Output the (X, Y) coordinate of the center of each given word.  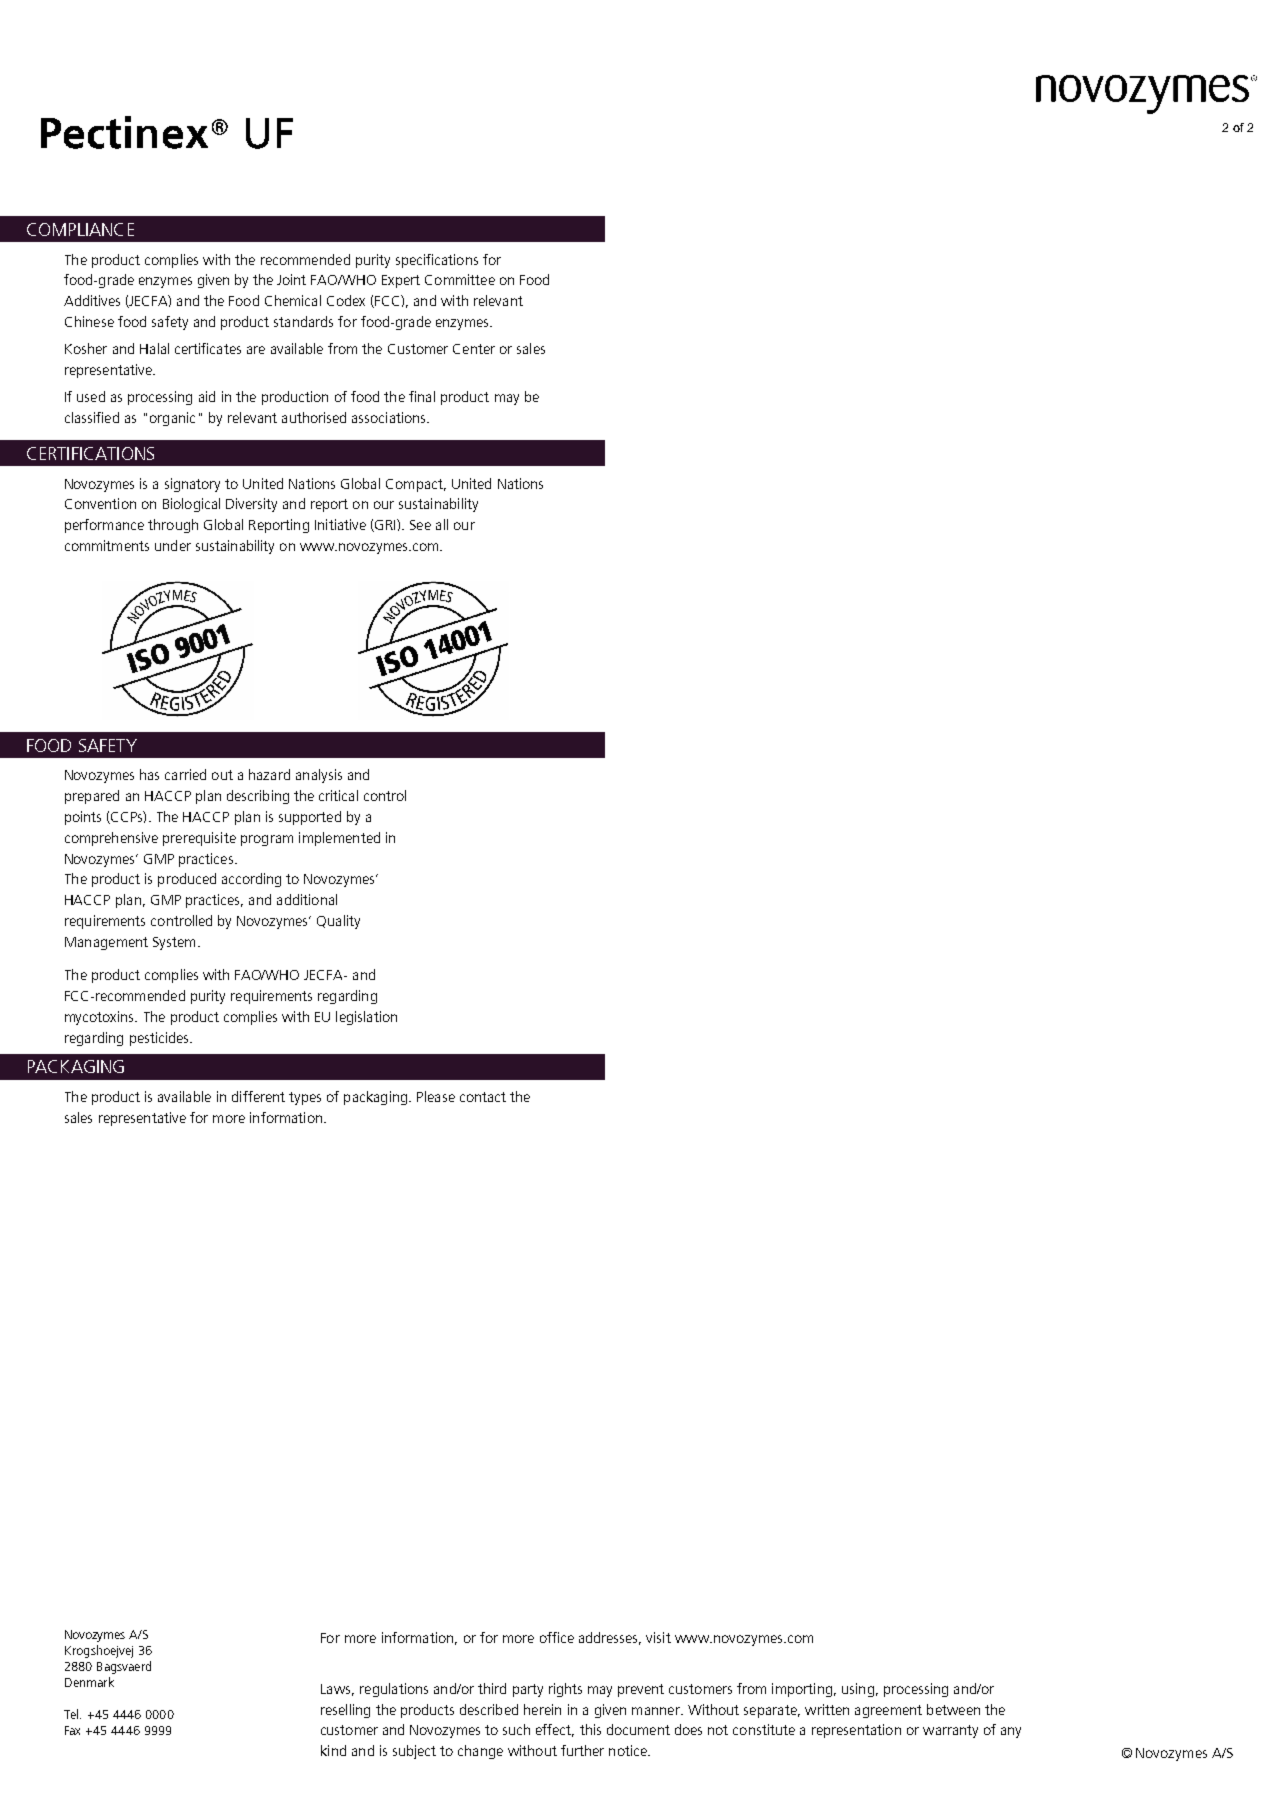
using (858, 1690)
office (557, 1637)
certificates (208, 348)
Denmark (89, 1682)
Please (436, 1096)
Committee (460, 279)
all (442, 524)
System (174, 943)
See (420, 525)
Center (474, 349)
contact (483, 1097)
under (173, 545)
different (258, 1096)
